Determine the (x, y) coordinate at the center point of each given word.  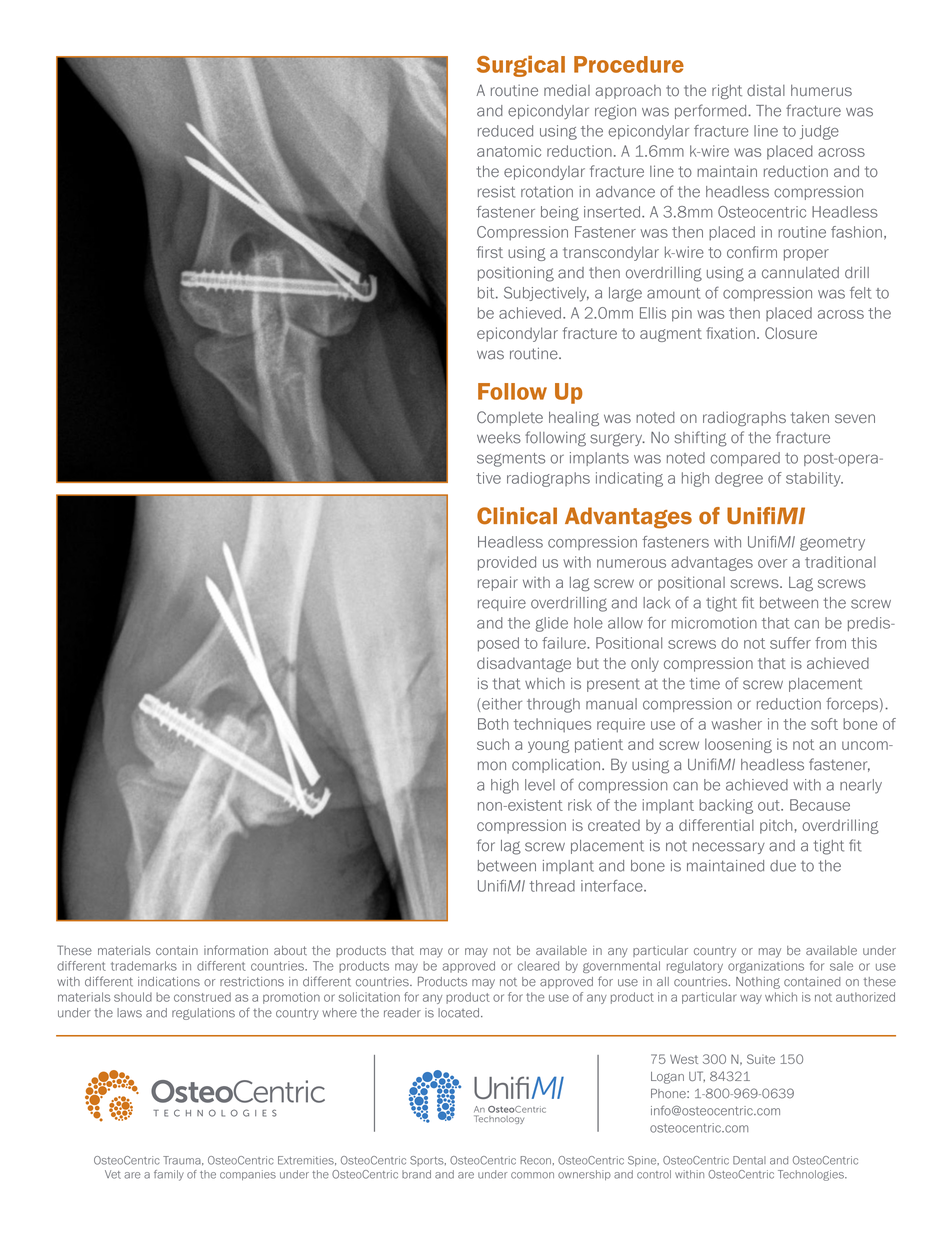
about (290, 950)
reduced (505, 131)
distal (766, 90)
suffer (790, 643)
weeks (499, 438)
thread (552, 886)
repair (498, 583)
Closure (791, 333)
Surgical (521, 66)
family (169, 1175)
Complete (510, 418)
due (783, 866)
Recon (535, 1160)
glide (551, 624)
